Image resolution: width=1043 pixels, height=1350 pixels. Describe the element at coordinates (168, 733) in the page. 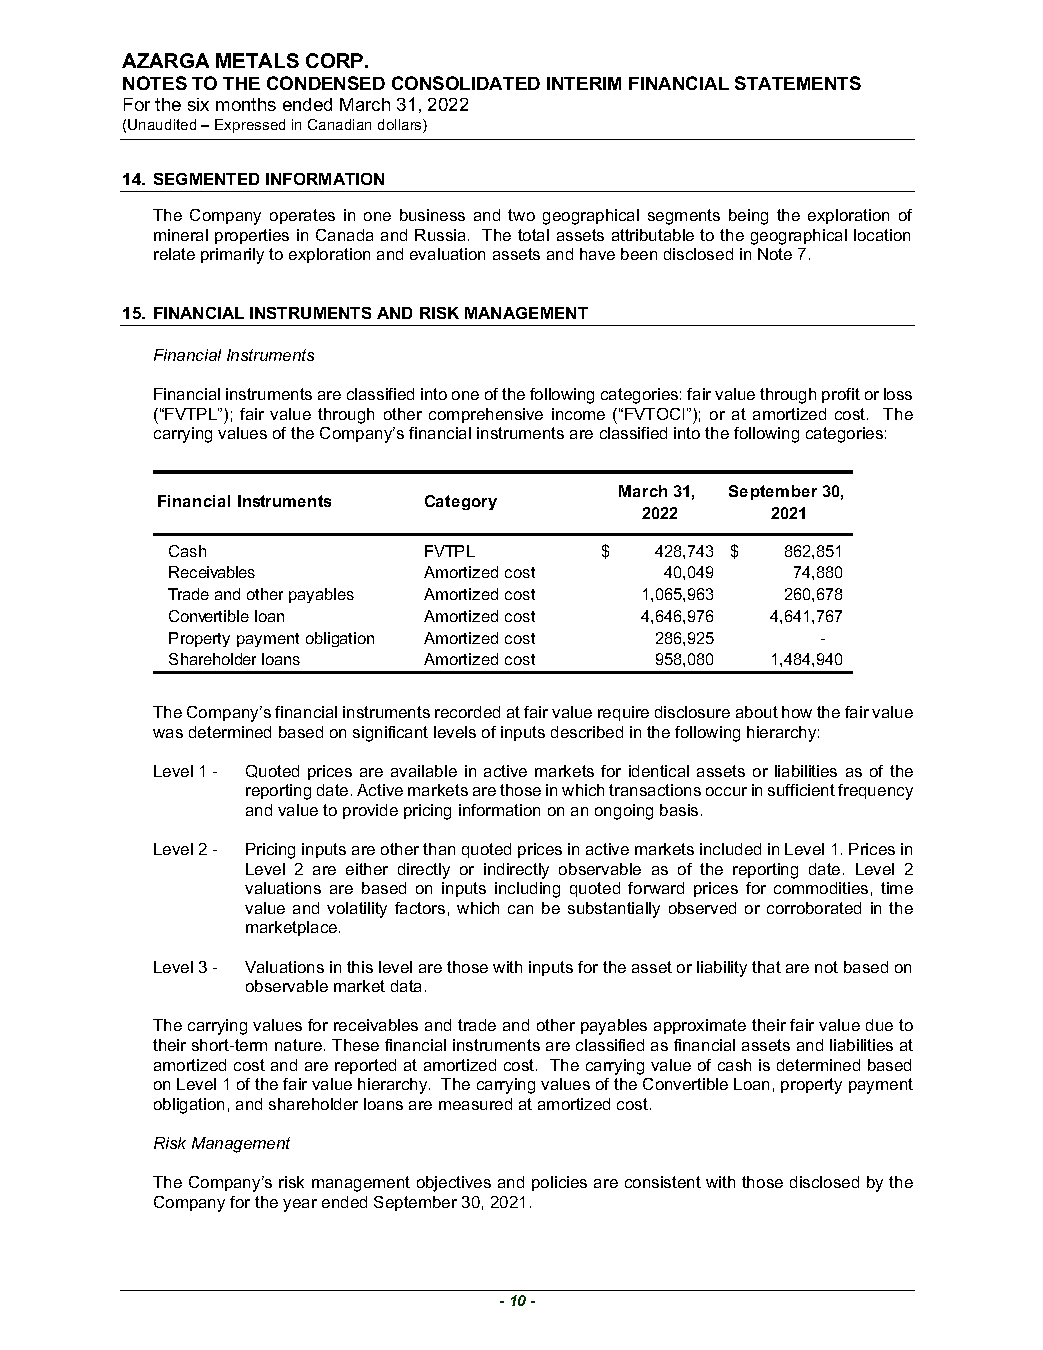

I see `was` at that location.
